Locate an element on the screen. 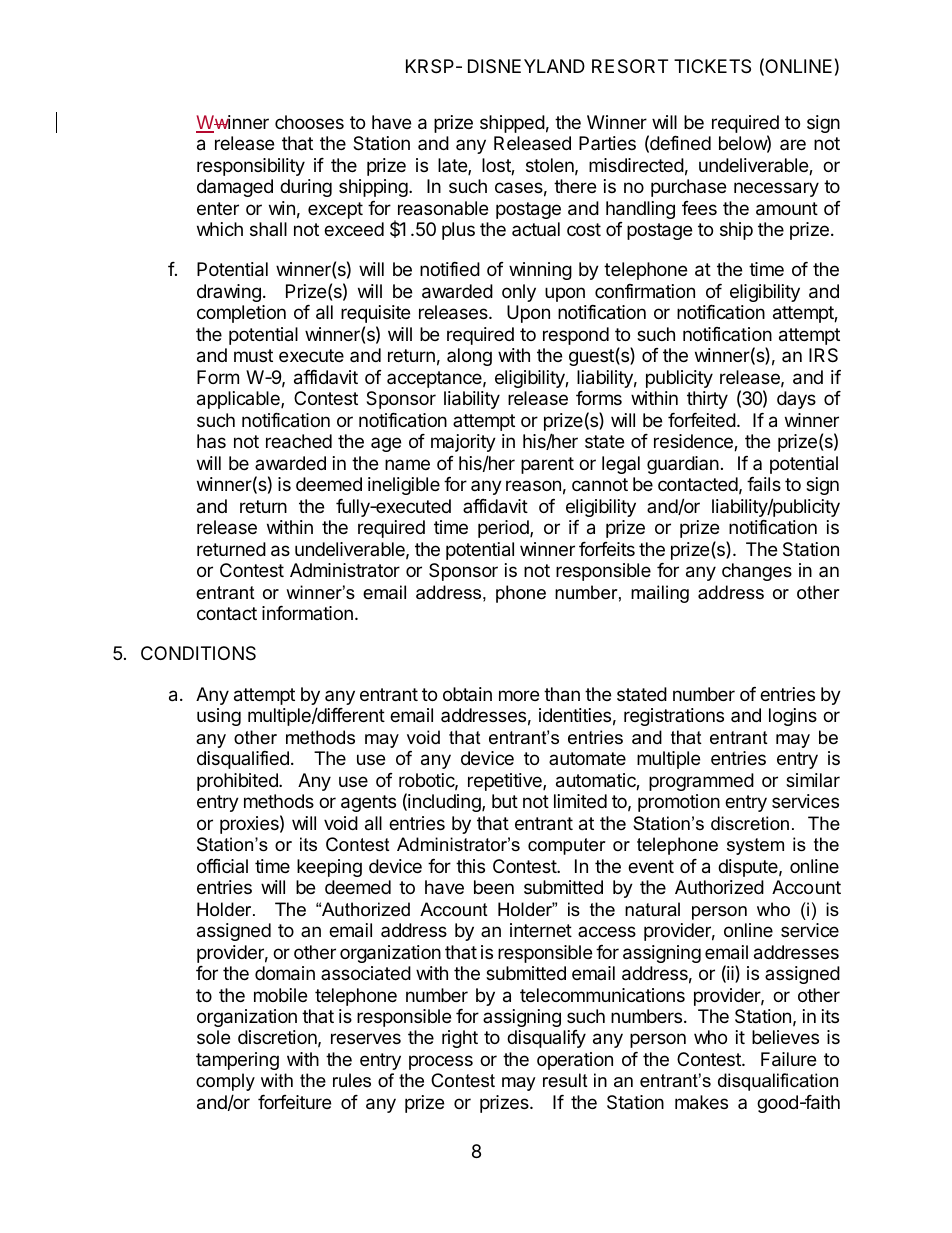  disqualified is located at coordinates (243, 760).
